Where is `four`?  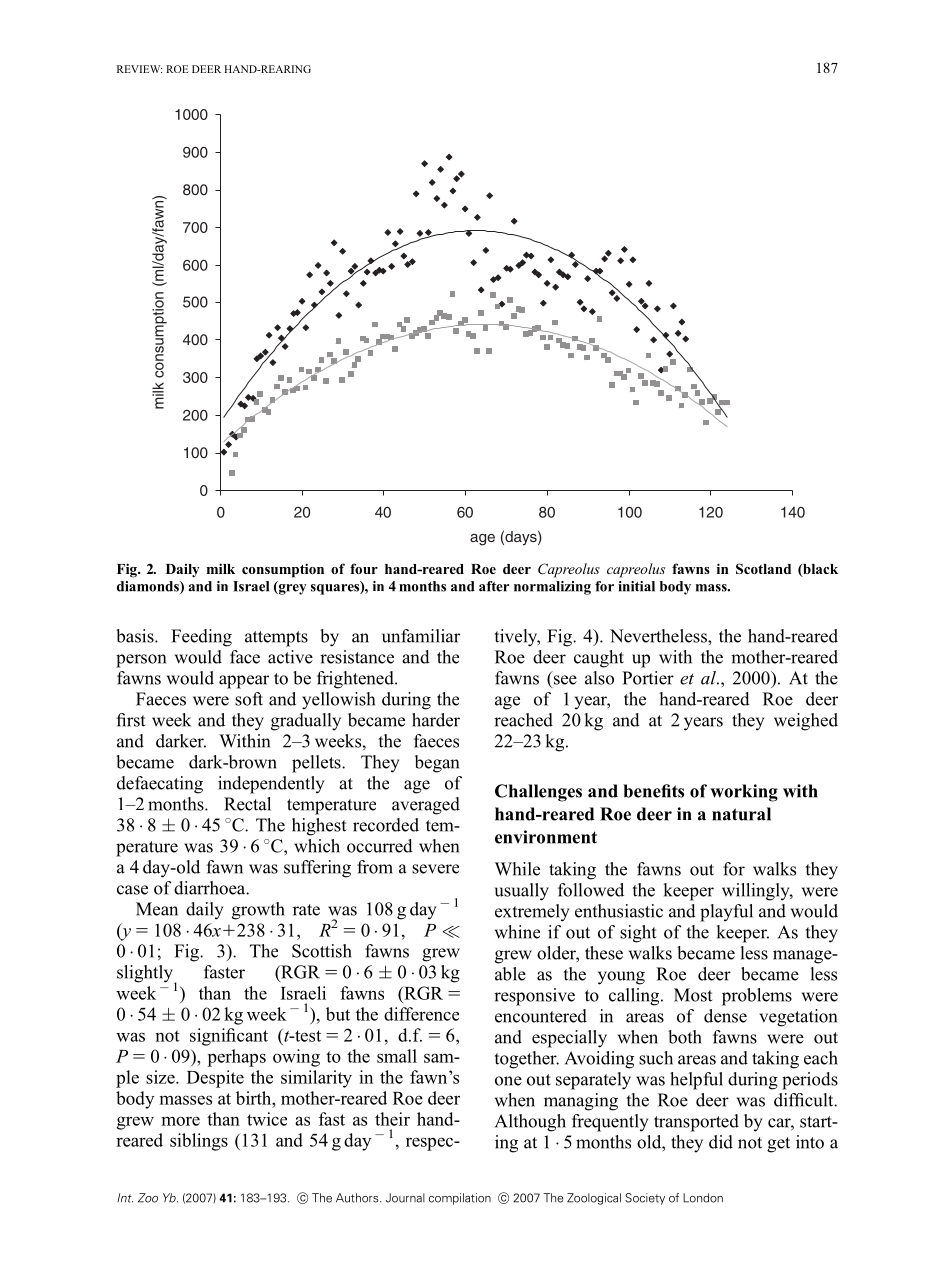 four is located at coordinates (364, 568).
